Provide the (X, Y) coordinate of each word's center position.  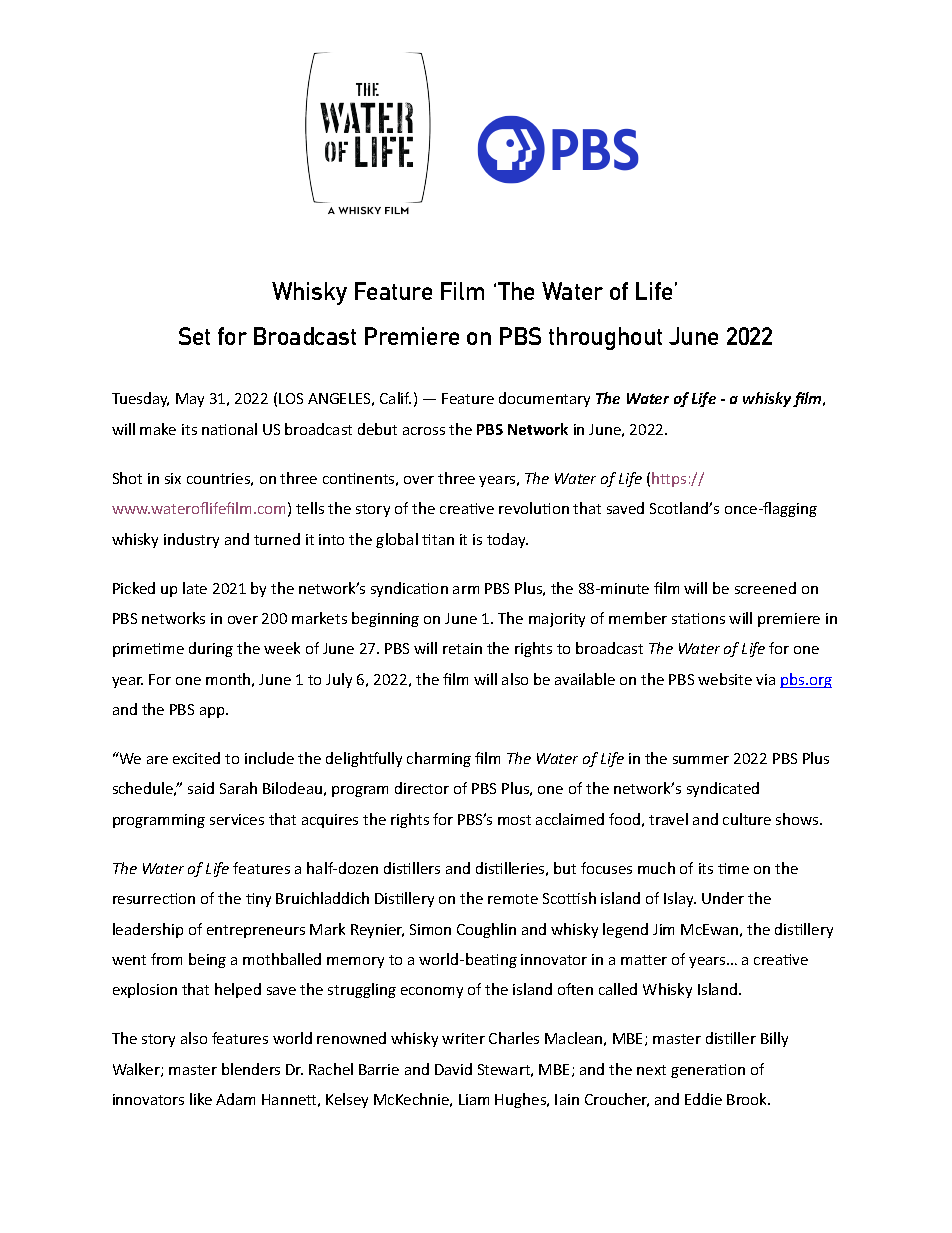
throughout (605, 338)
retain (462, 648)
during (211, 649)
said (201, 788)
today (507, 540)
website (725, 679)
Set (194, 336)
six (173, 478)
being (207, 960)
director (422, 788)
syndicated (723, 789)
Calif (395, 398)
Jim (663, 929)
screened (765, 588)
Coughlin (486, 930)
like (201, 1099)
